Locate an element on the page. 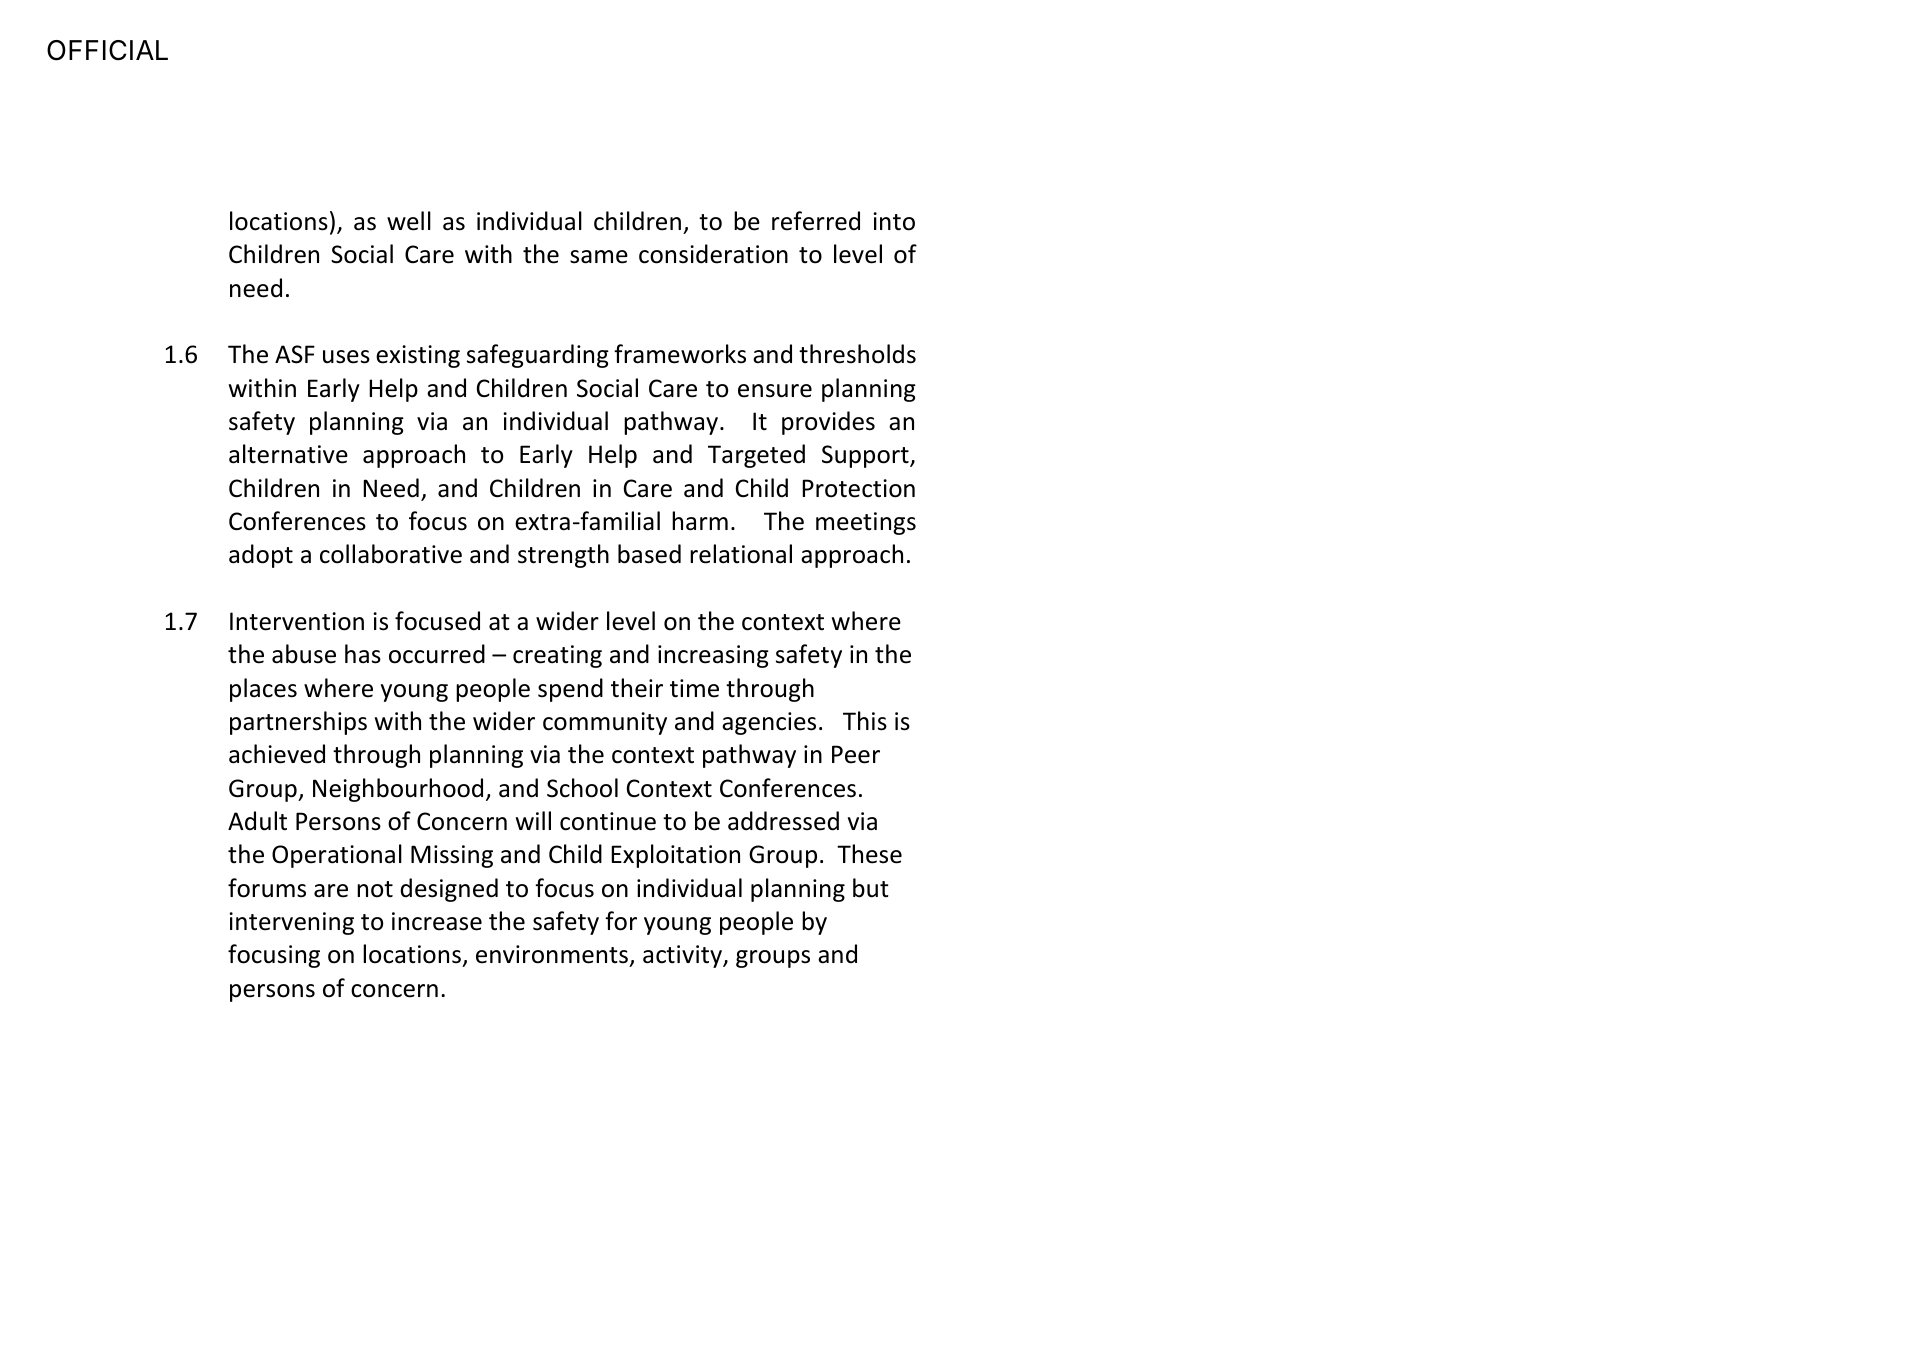  well is located at coordinates (409, 221).
